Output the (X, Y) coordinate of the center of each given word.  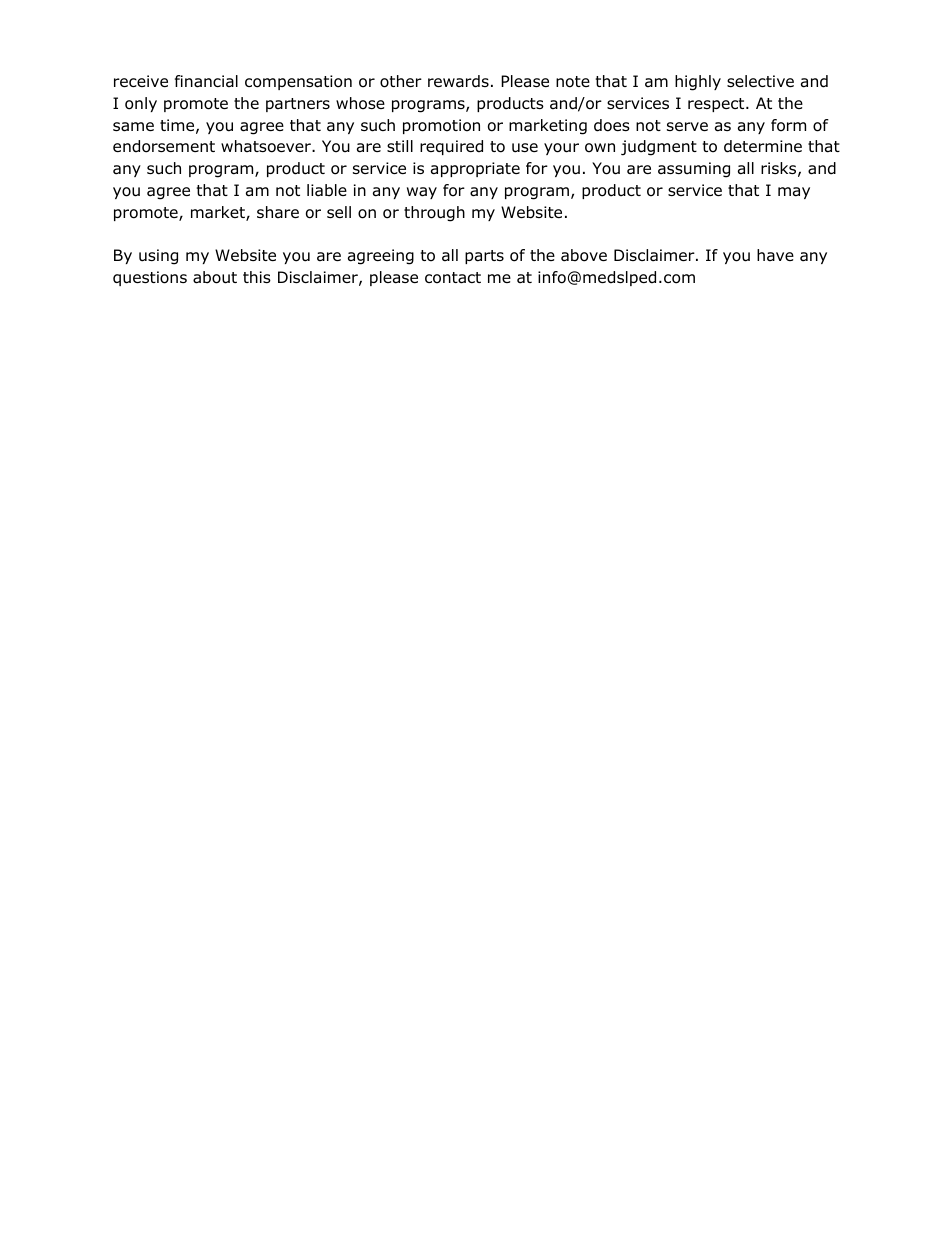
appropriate (475, 169)
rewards (458, 81)
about (215, 277)
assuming (694, 170)
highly (698, 83)
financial (206, 81)
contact (453, 278)
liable (327, 190)
